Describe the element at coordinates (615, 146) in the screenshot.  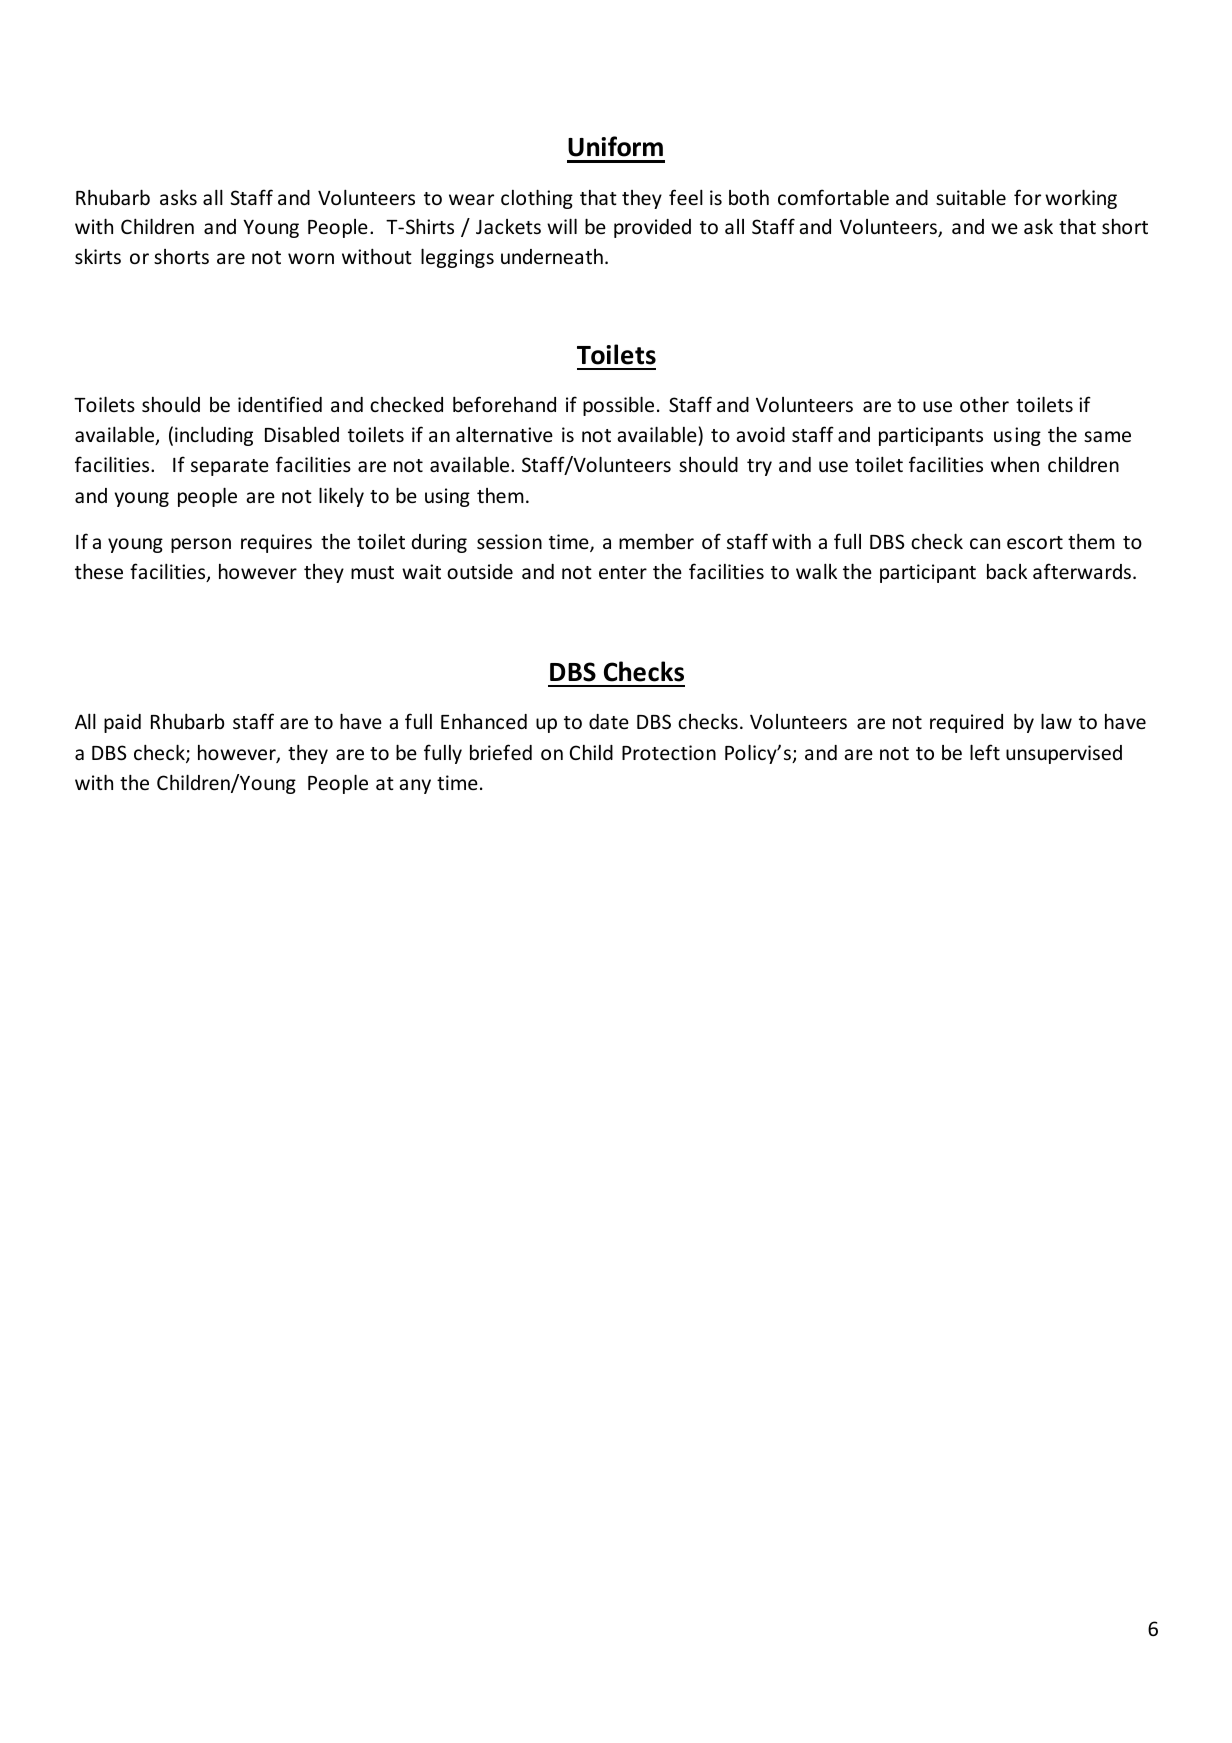
I see `Uniform` at that location.
